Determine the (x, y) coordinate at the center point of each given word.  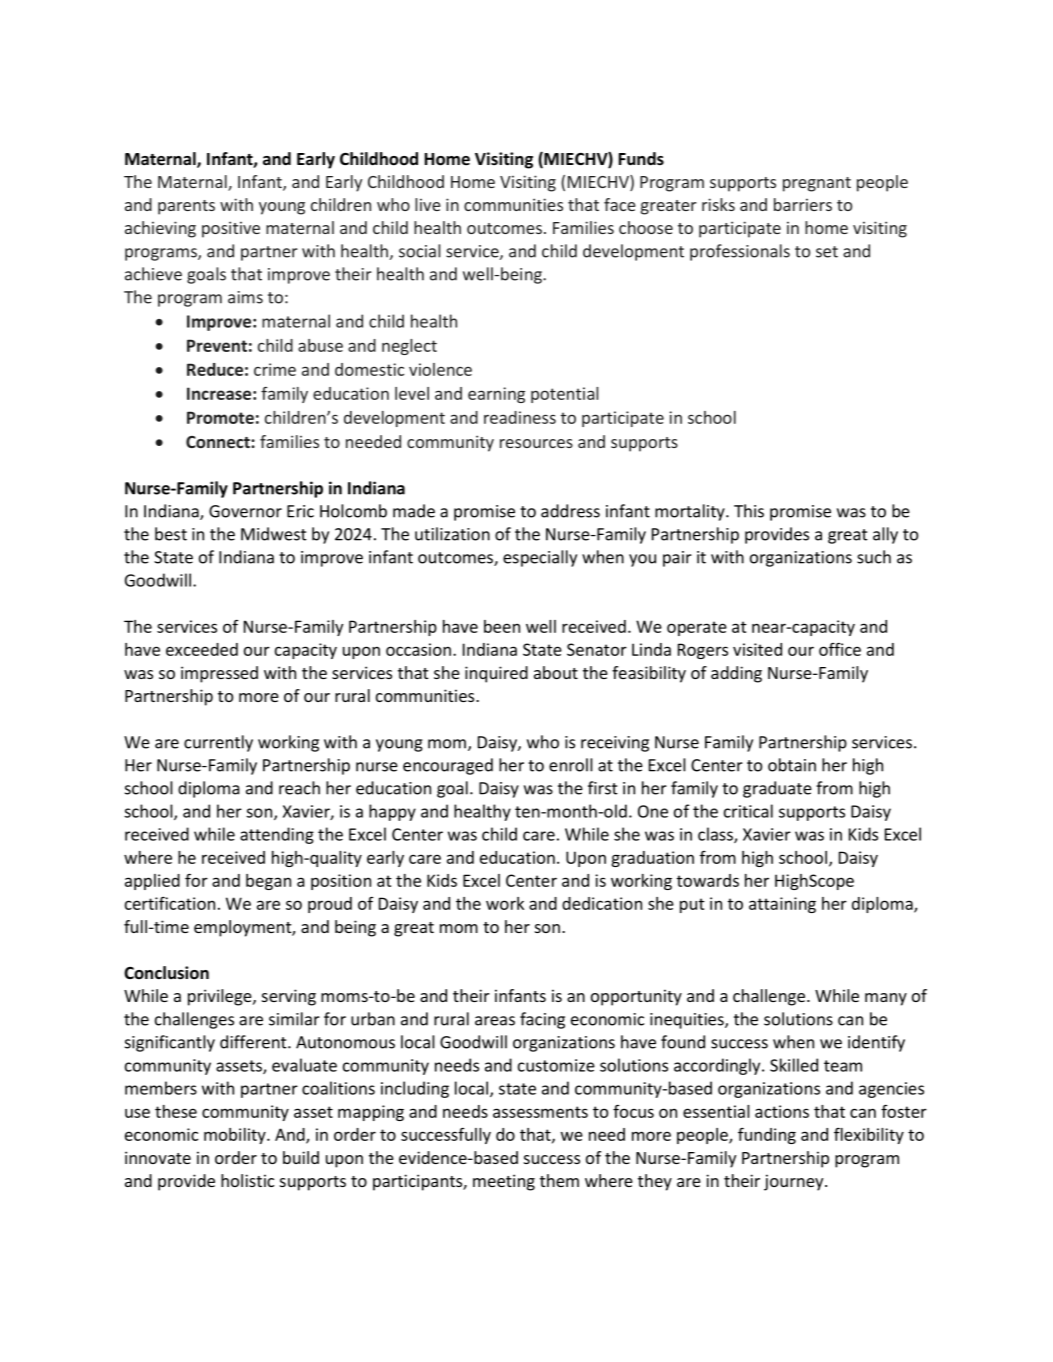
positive (231, 229)
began (268, 882)
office (840, 649)
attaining (782, 905)
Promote (220, 417)
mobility (236, 1136)
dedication (602, 903)
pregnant (817, 184)
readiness (520, 417)
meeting (504, 1182)
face (620, 204)
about (556, 672)
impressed (219, 674)
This (749, 511)
